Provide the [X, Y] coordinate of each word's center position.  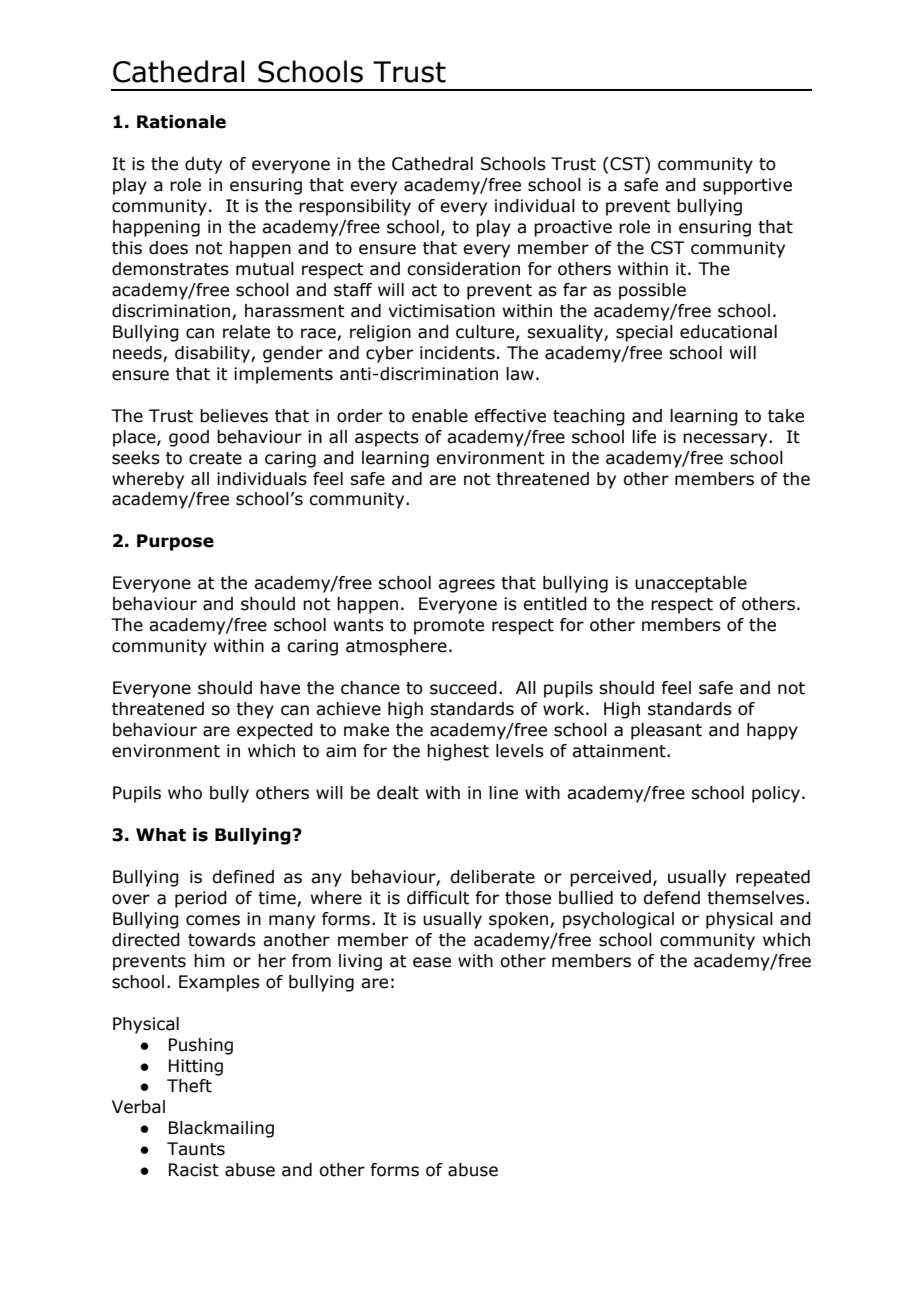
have [280, 688]
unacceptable [691, 584]
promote [449, 627]
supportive [747, 186]
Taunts [196, 1149]
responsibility [355, 207]
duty [203, 165]
